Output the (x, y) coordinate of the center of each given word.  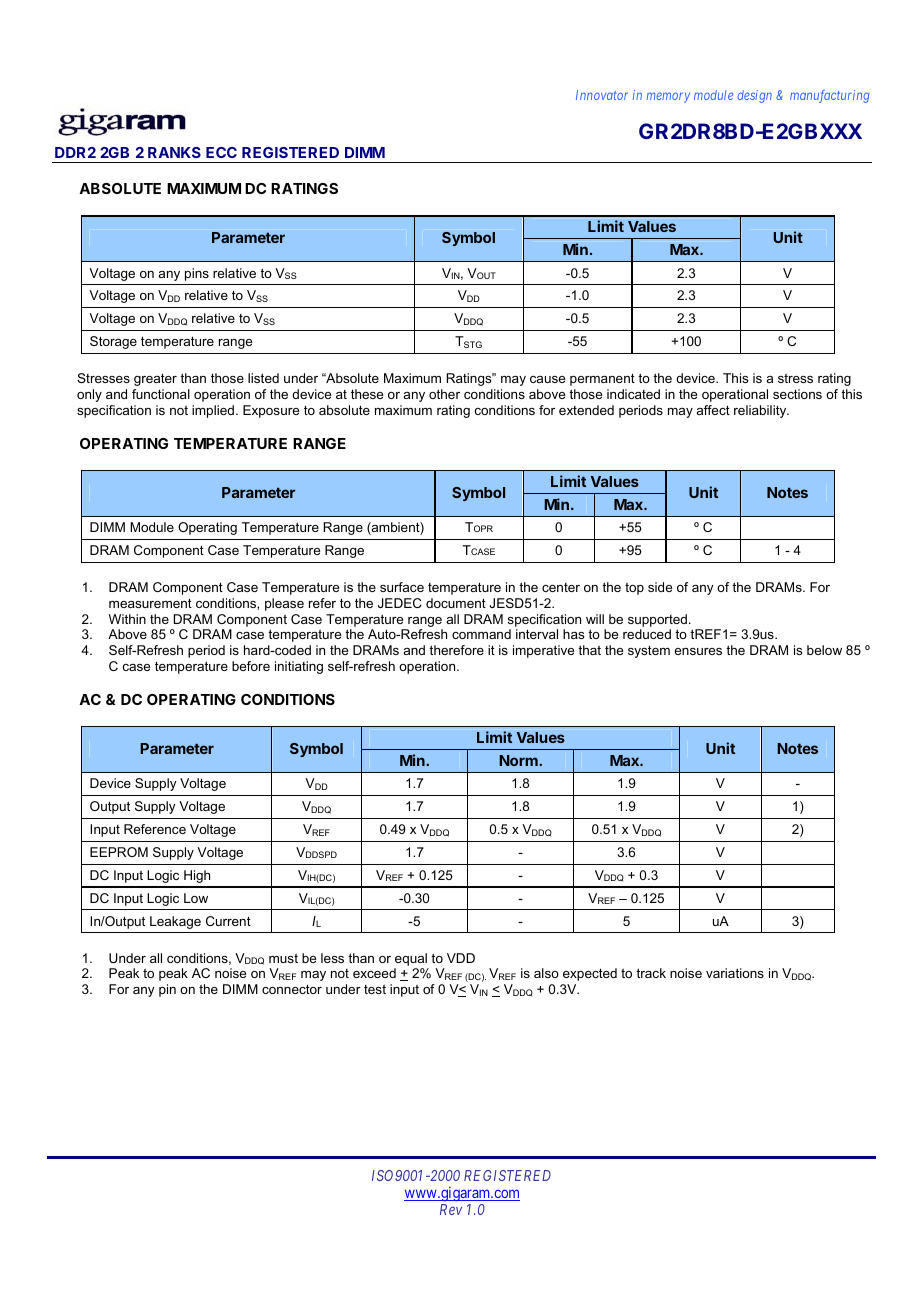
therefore (456, 650)
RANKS (174, 152)
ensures (698, 651)
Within (127, 619)
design (754, 96)
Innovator (602, 95)
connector (292, 989)
